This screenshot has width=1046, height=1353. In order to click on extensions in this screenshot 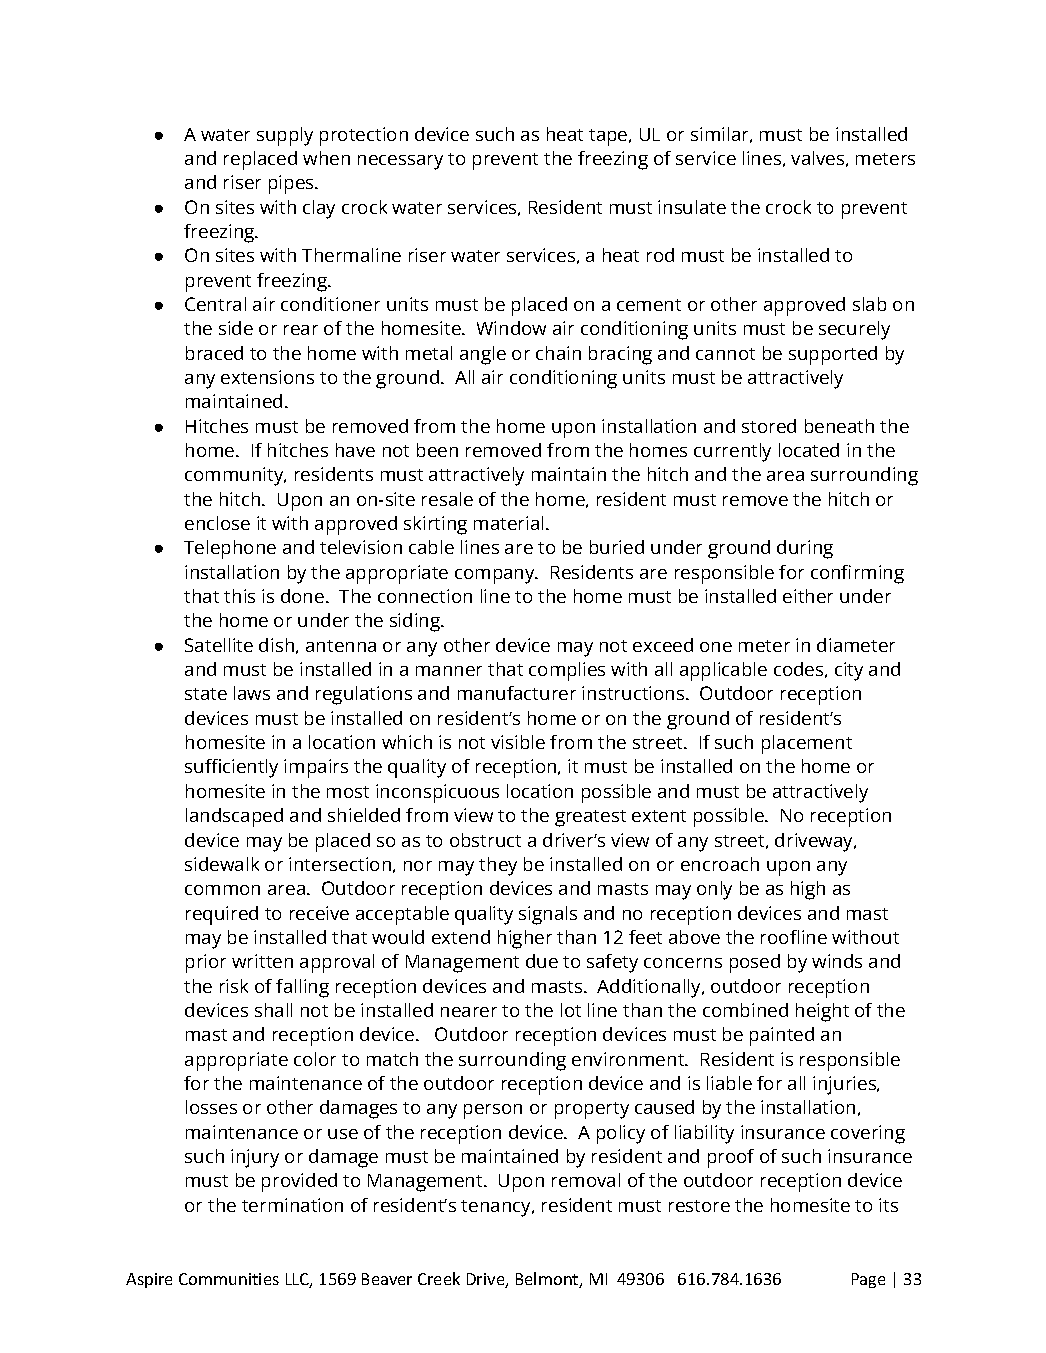, I will do `click(267, 377)`.
